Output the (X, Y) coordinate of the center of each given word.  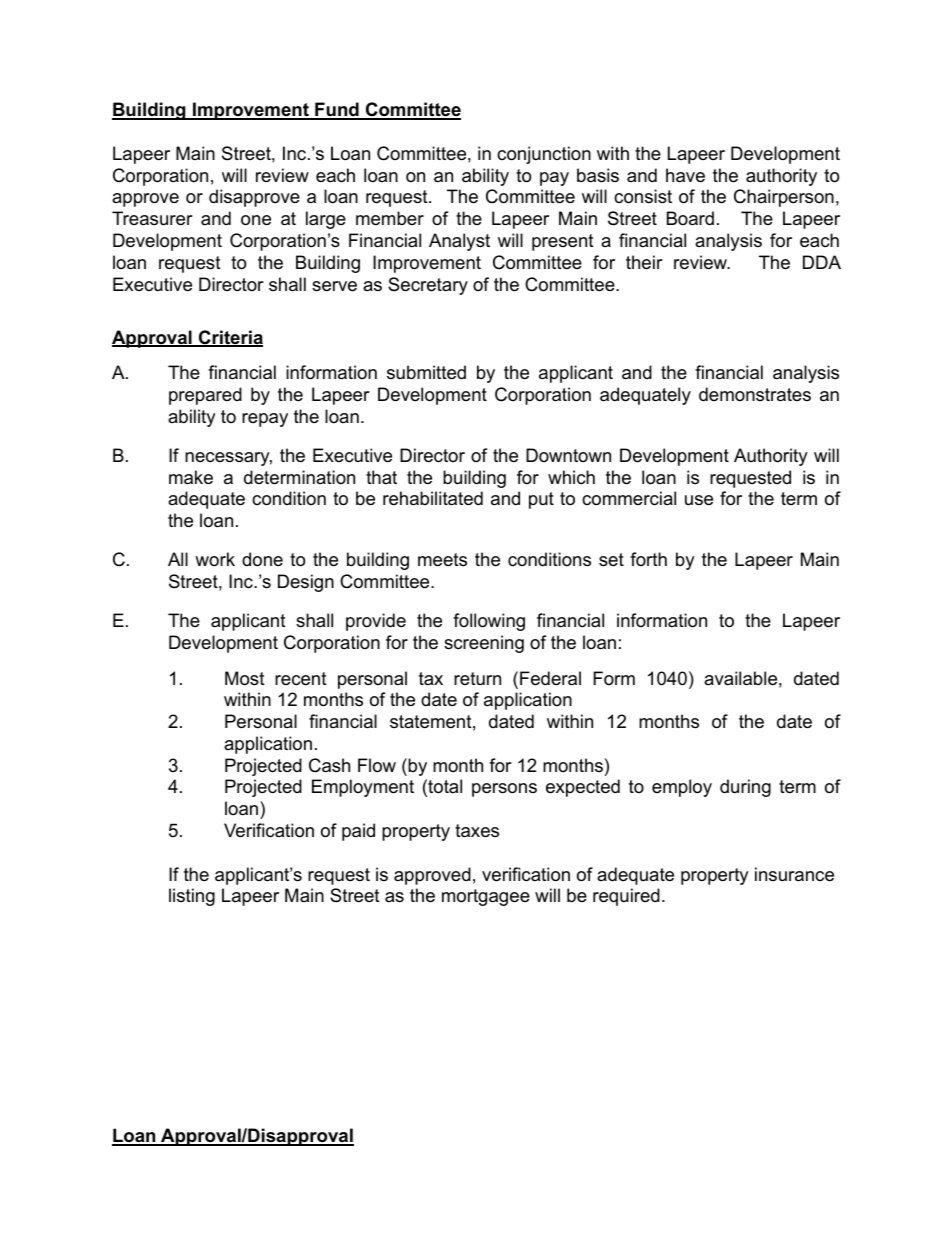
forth (648, 559)
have (685, 175)
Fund (337, 110)
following (489, 622)
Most (245, 678)
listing (192, 897)
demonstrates (755, 394)
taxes (477, 831)
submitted (426, 372)
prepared (205, 396)
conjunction (544, 155)
